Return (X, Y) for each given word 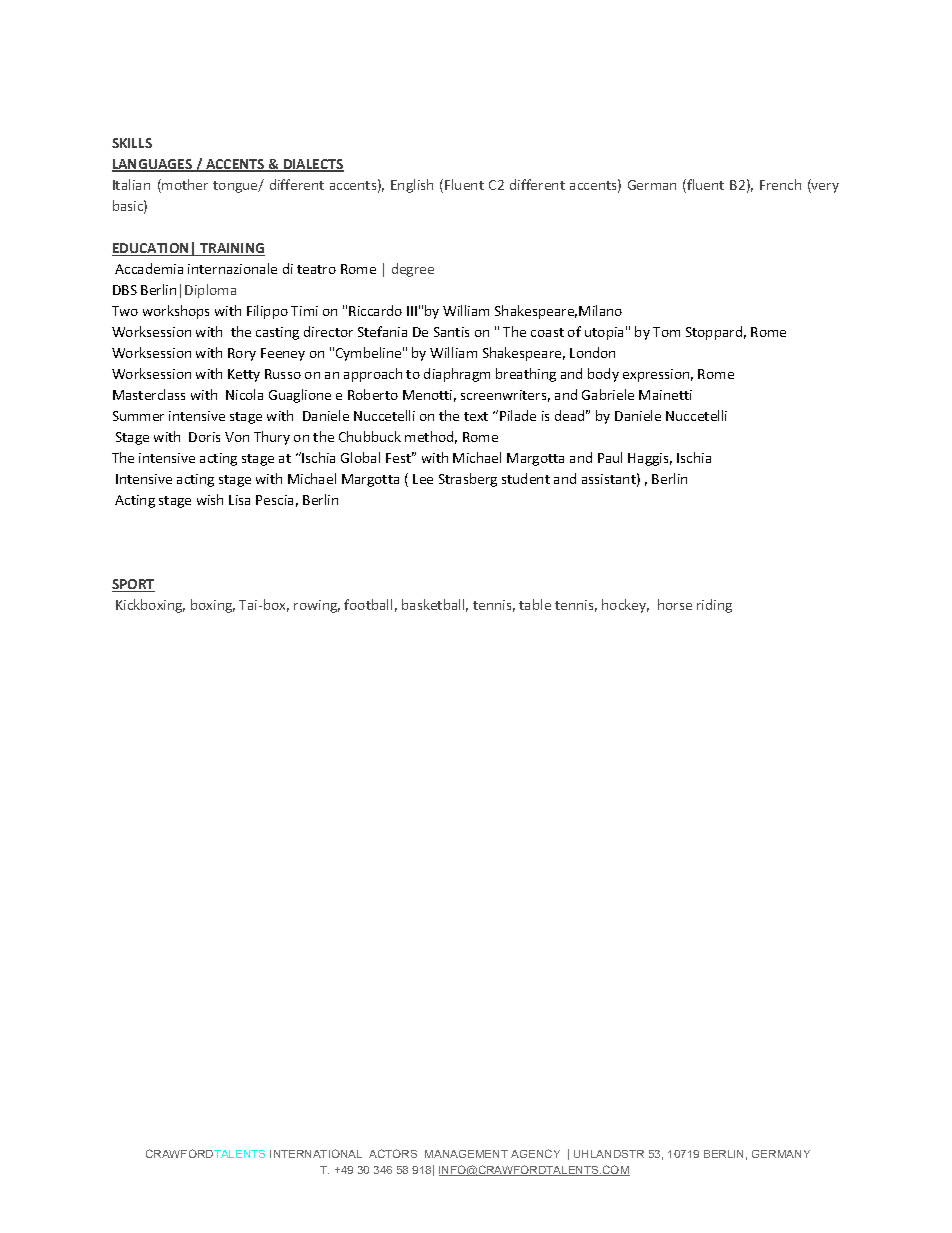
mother (185, 184)
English (412, 186)
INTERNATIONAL (316, 1153)
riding (714, 606)
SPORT (133, 585)
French (780, 184)
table (535, 604)
